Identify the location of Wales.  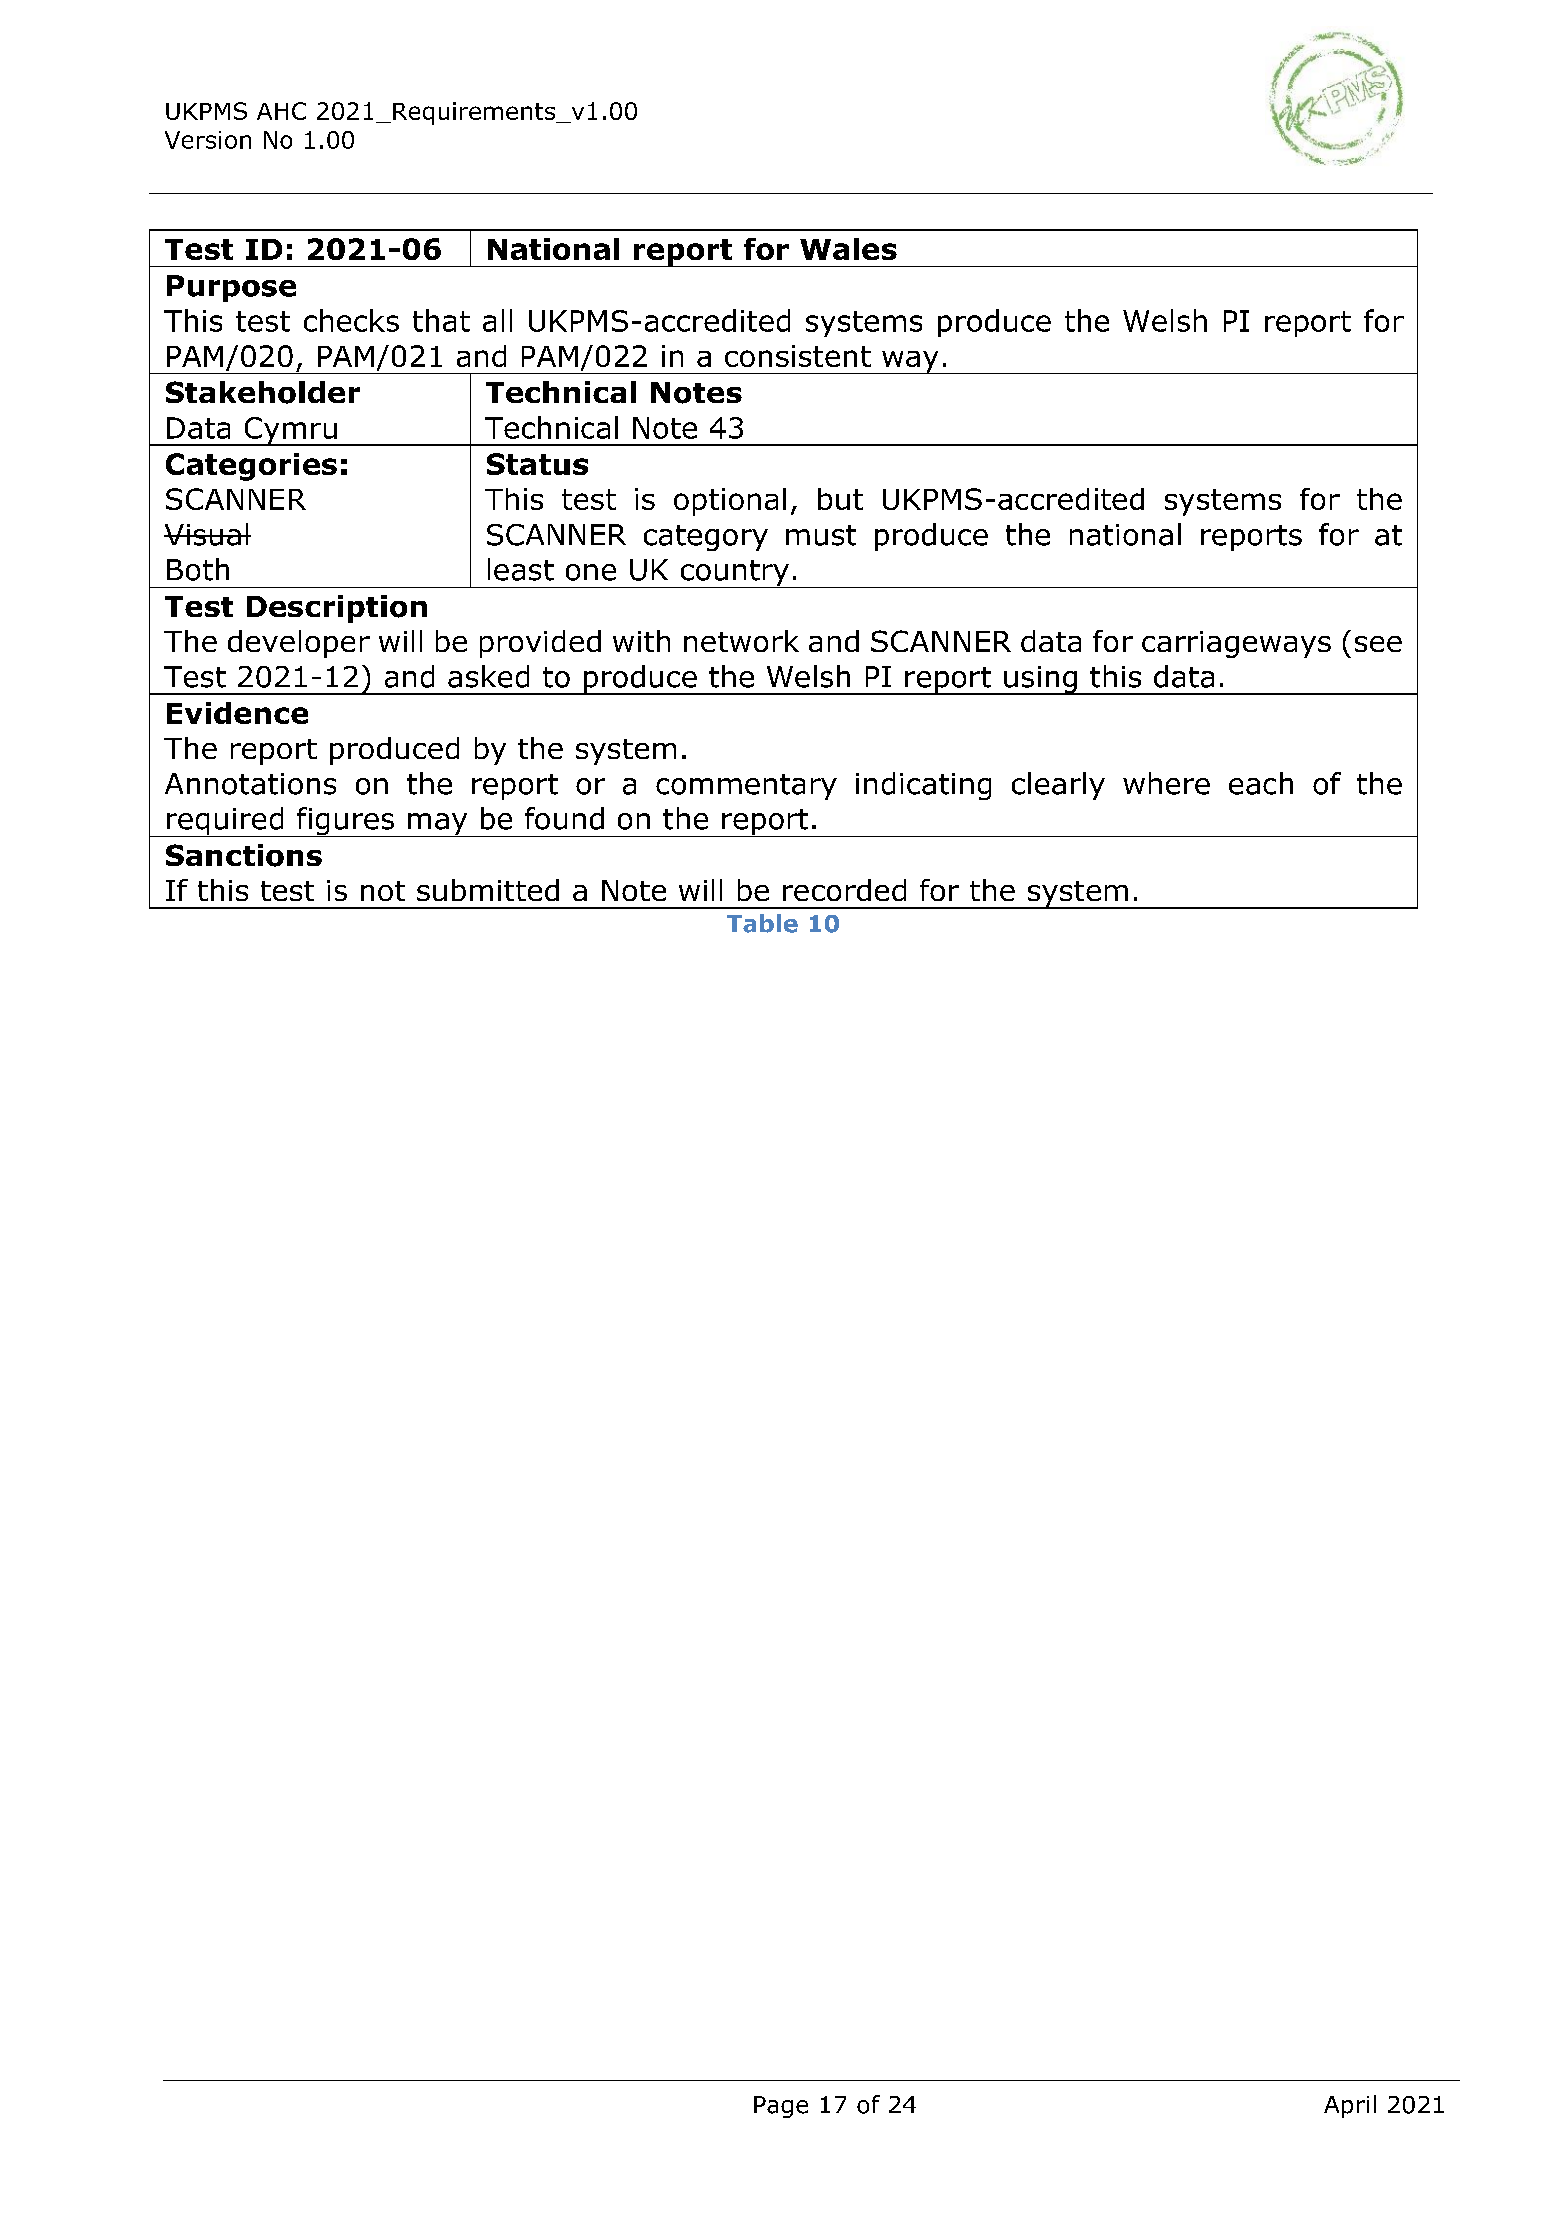
(848, 249).
